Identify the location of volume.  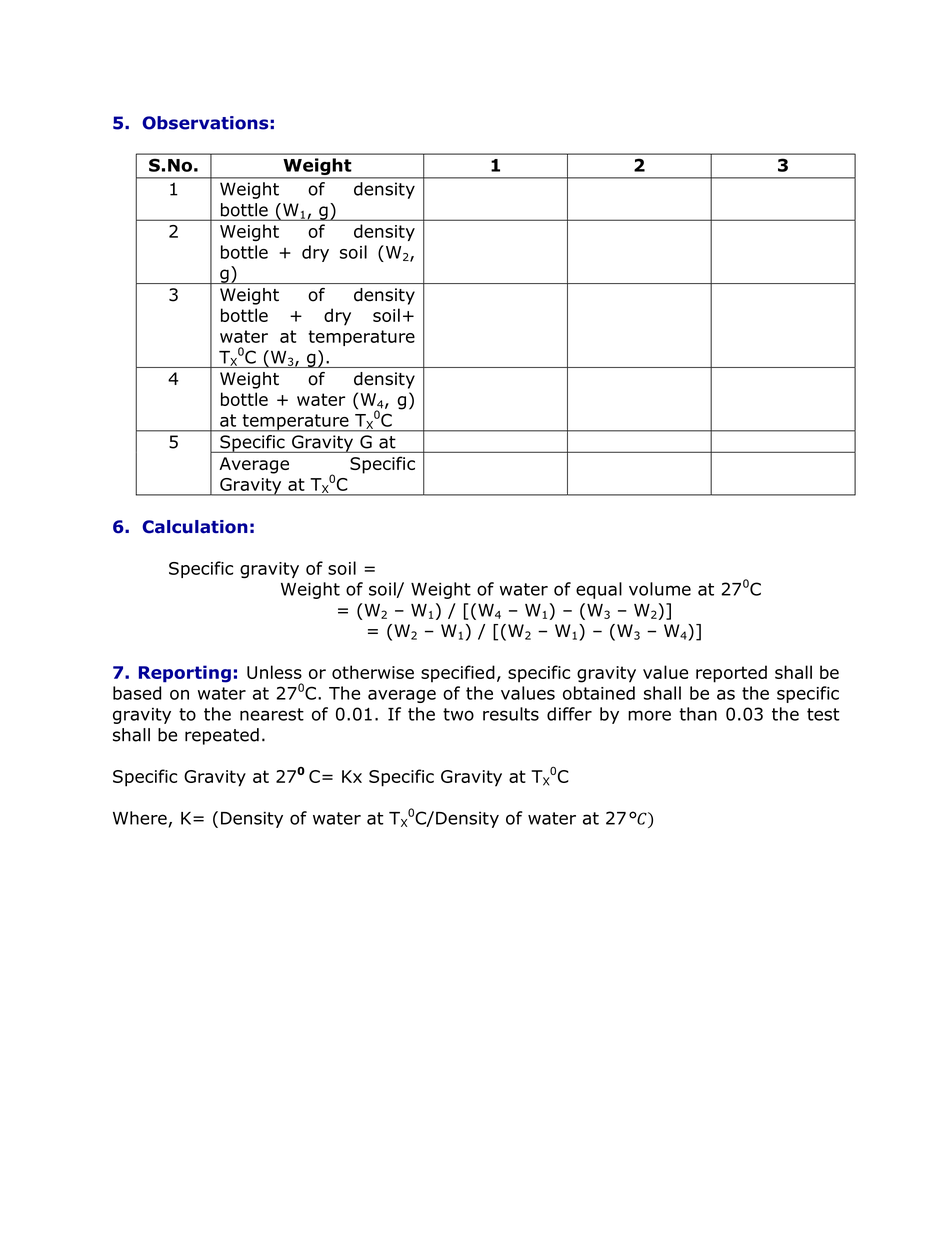
(660, 589).
